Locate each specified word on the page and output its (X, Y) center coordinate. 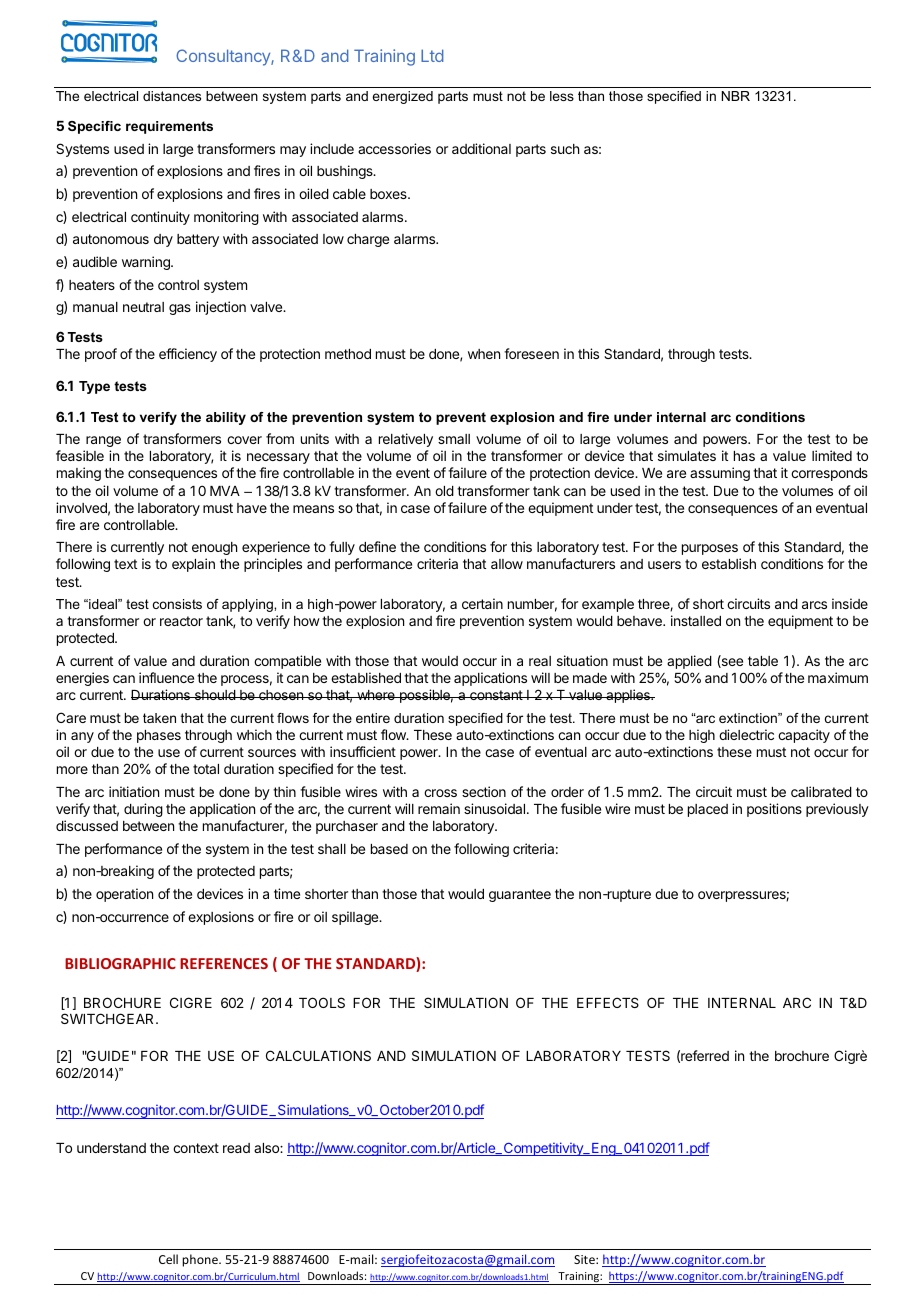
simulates (687, 455)
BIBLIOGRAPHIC (120, 963)
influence (166, 677)
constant (496, 695)
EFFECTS (608, 1002)
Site (585, 1259)
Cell (168, 1259)
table (763, 661)
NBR (736, 96)
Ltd (432, 55)
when (484, 354)
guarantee (520, 895)
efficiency (188, 355)
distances (172, 96)
